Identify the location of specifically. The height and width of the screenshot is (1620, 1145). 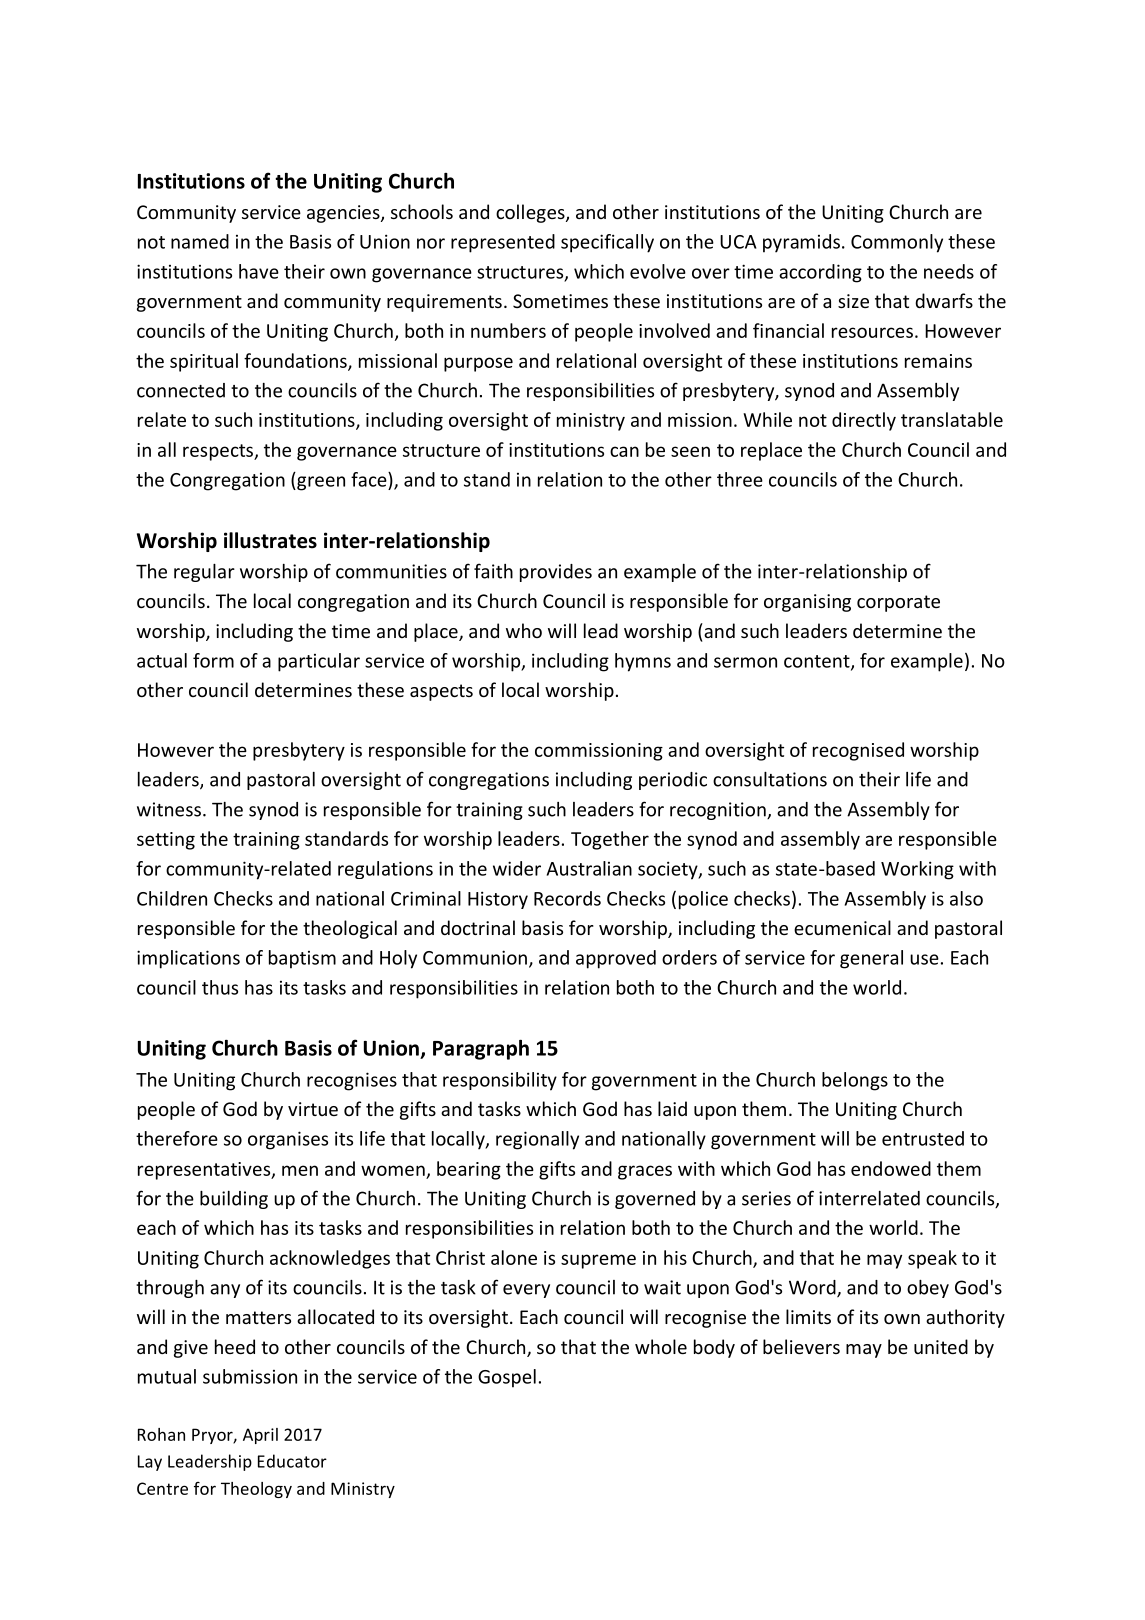
(607, 243).
